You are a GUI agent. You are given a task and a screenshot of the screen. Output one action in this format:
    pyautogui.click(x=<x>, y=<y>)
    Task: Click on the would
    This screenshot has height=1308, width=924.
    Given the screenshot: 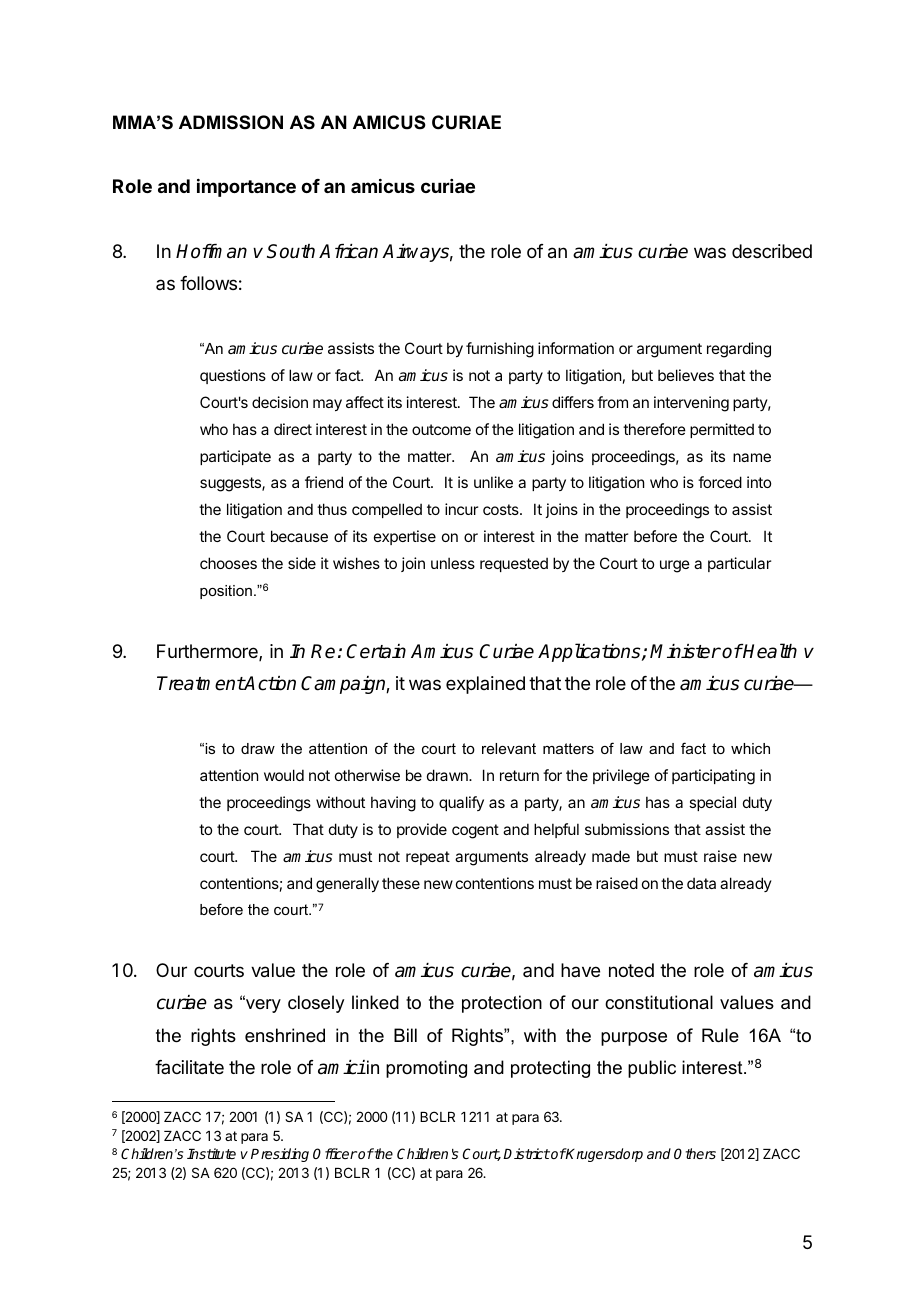 What is the action you would take?
    pyautogui.click(x=284, y=775)
